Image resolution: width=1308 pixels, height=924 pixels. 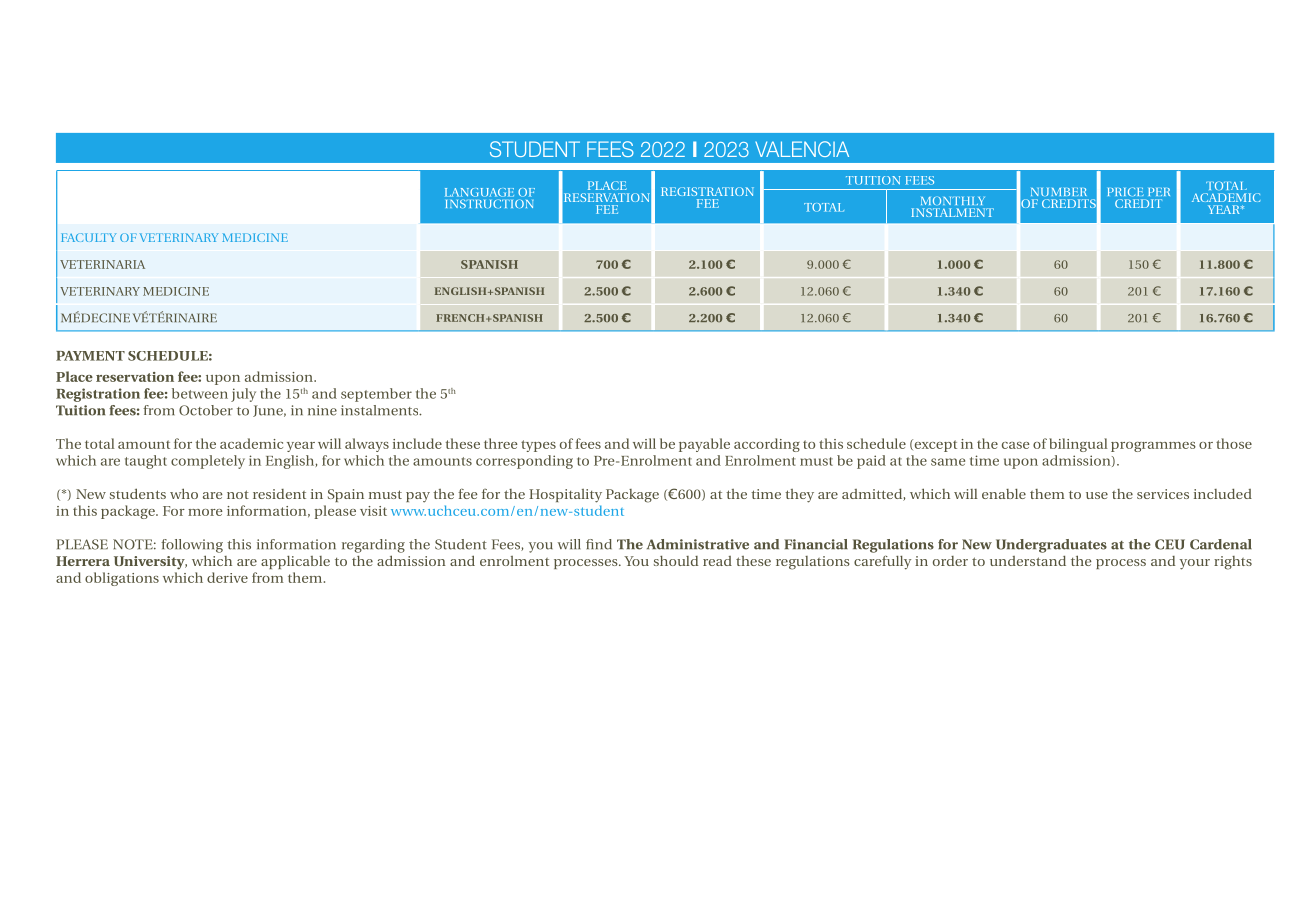 I want to click on PAYMENT, so click(x=90, y=356).
